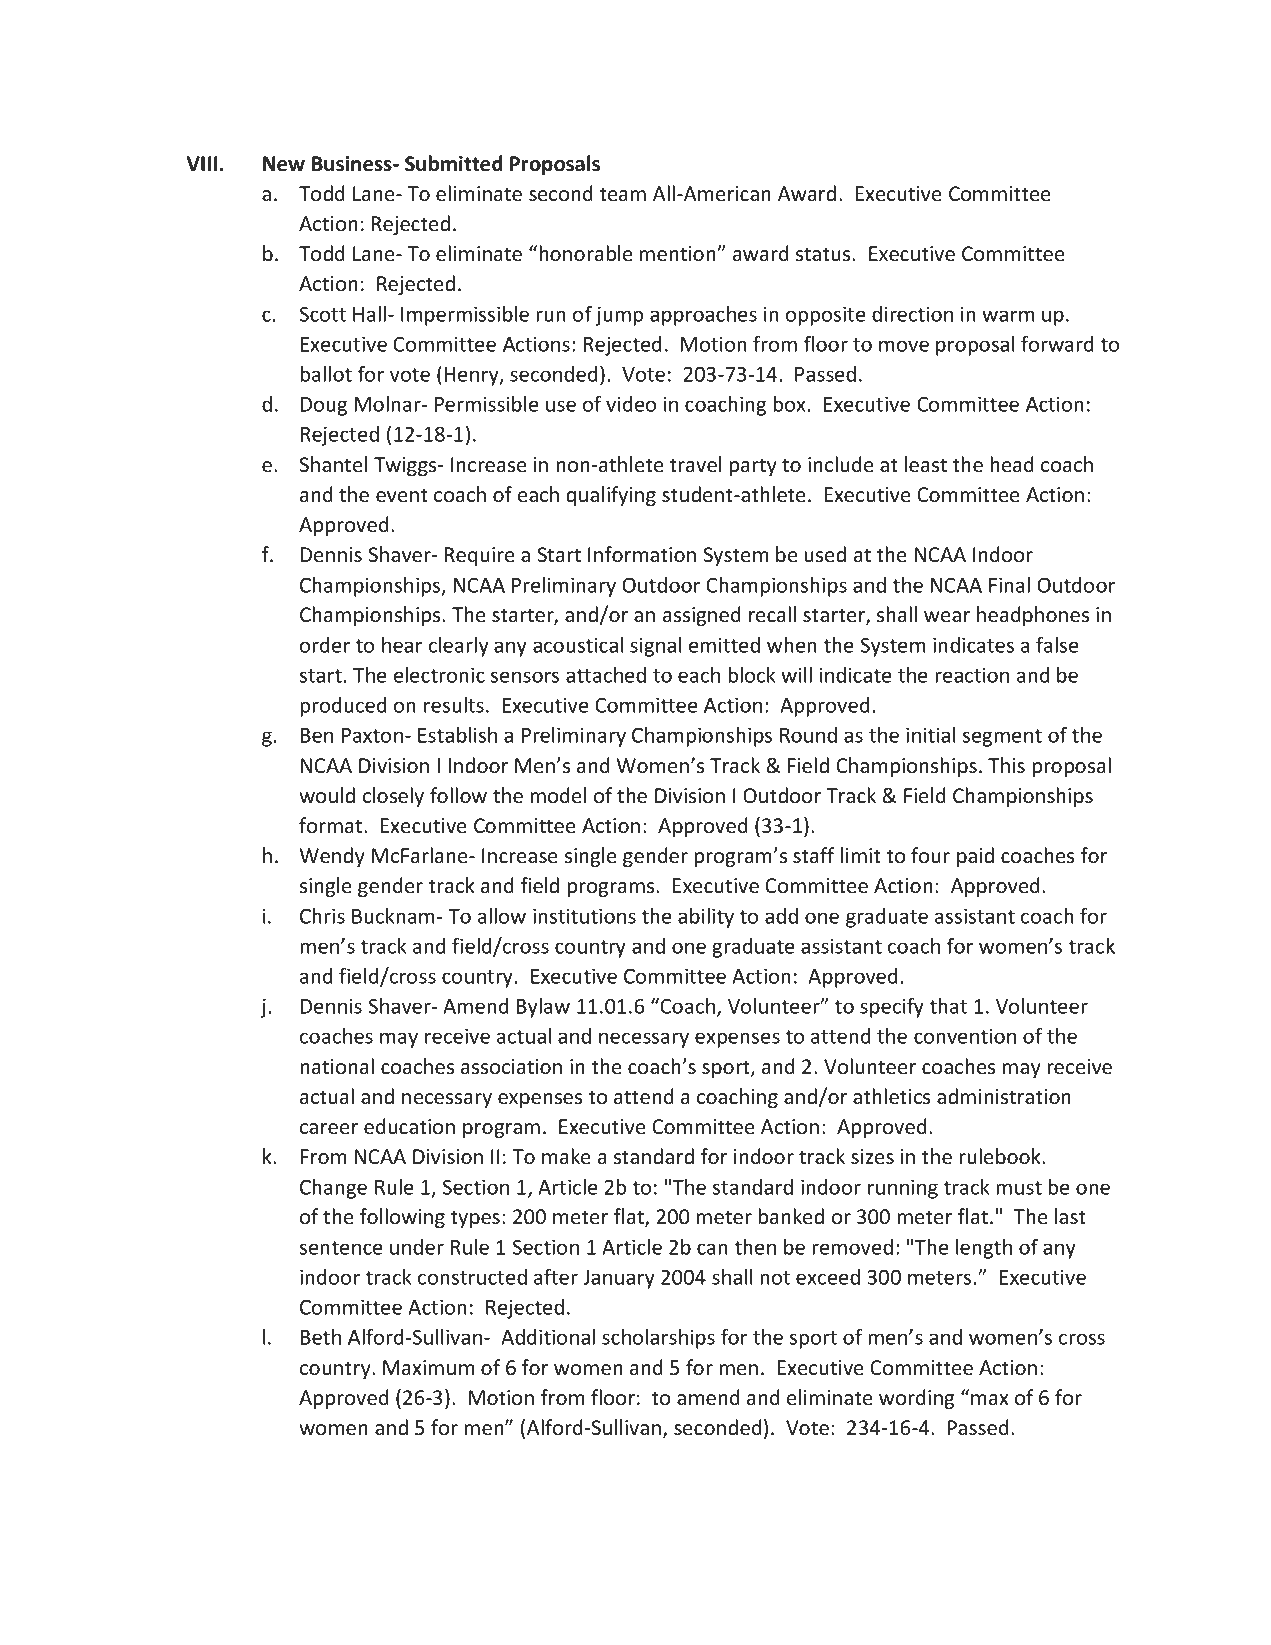 Image resolution: width=1271 pixels, height=1645 pixels. Describe the element at coordinates (824, 254) in the screenshot. I see `status` at that location.
